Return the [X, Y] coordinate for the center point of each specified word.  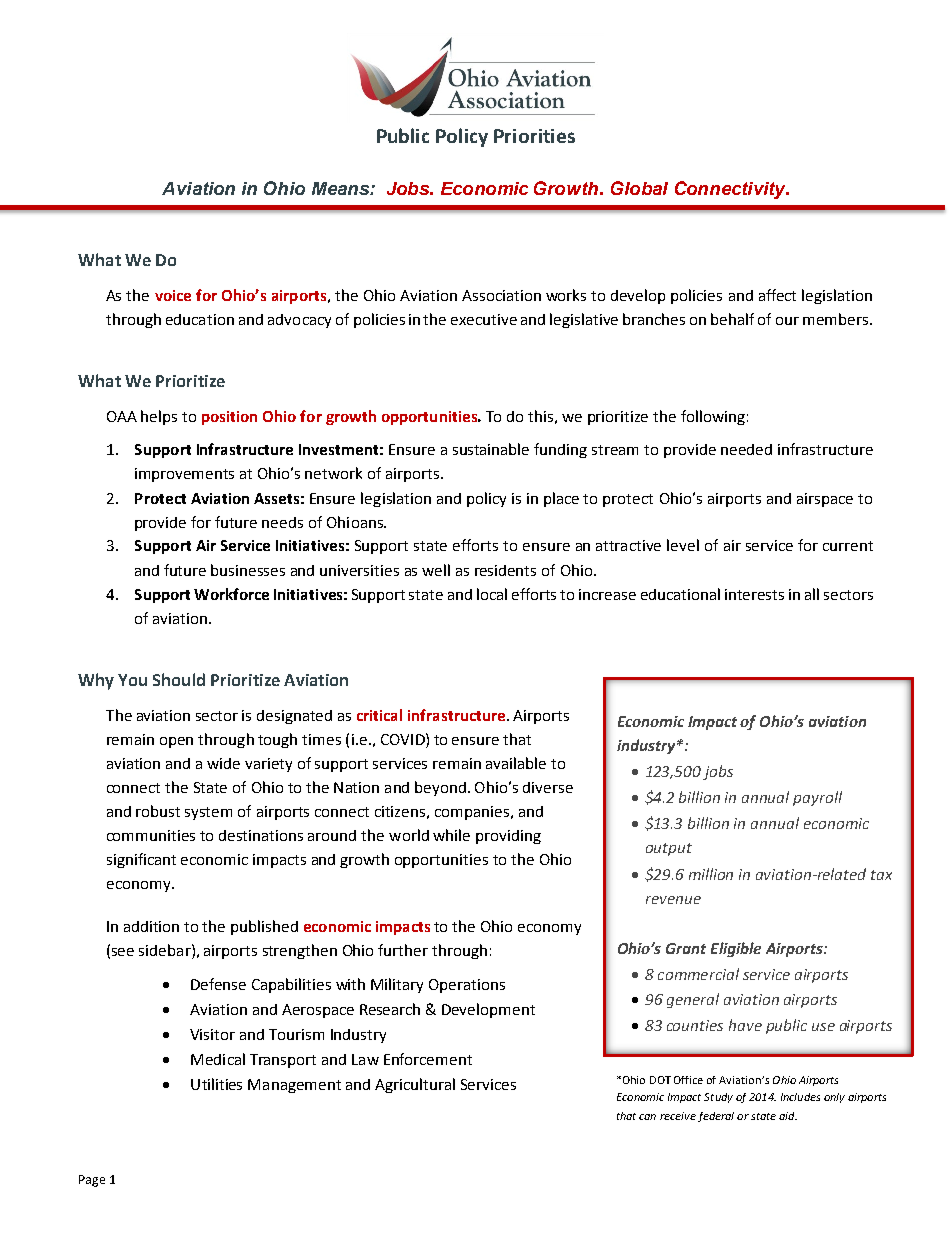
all [812, 594]
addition [151, 926]
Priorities [534, 136]
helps [159, 417]
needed [746, 449]
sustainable [491, 449]
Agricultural [415, 1085]
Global [639, 188]
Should [179, 679]
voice [173, 295]
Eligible [736, 949]
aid [788, 1116]
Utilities [216, 1084]
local [492, 594]
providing [508, 837]
